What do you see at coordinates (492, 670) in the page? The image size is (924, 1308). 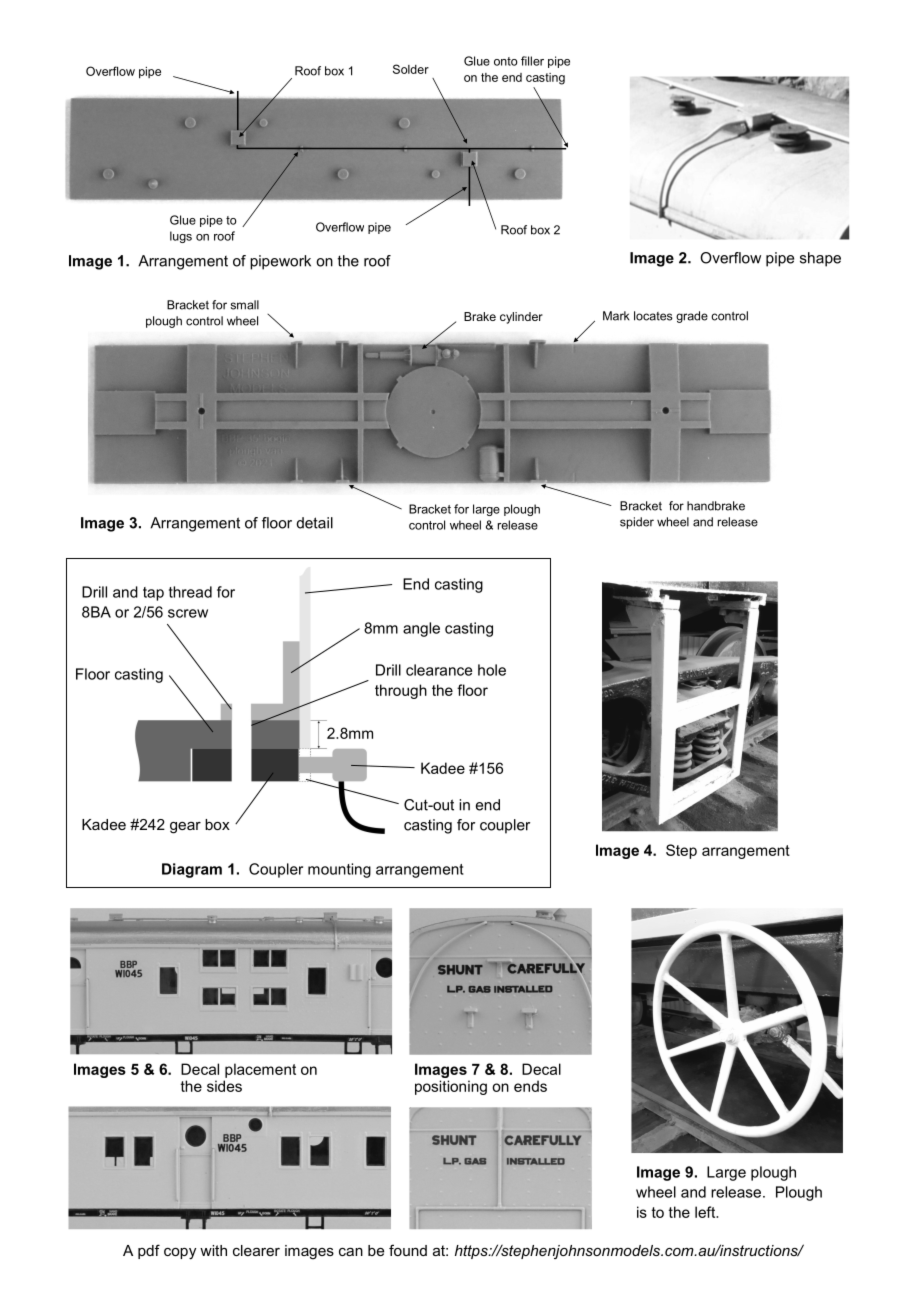 I see `hole` at bounding box center [492, 670].
